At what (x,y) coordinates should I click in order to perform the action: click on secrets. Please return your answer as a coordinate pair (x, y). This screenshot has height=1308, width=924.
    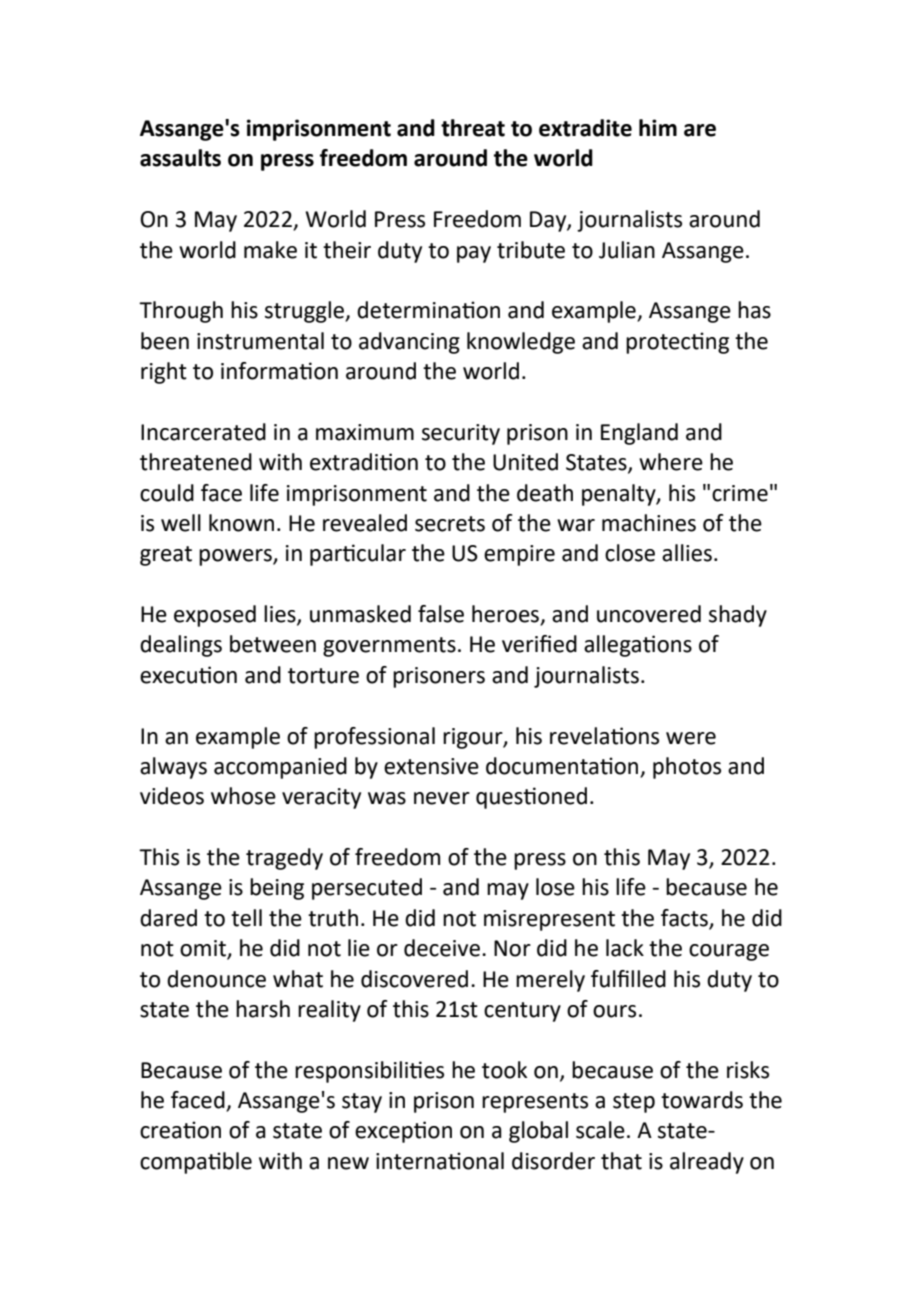
    Looking at the image, I should click on (450, 524).
